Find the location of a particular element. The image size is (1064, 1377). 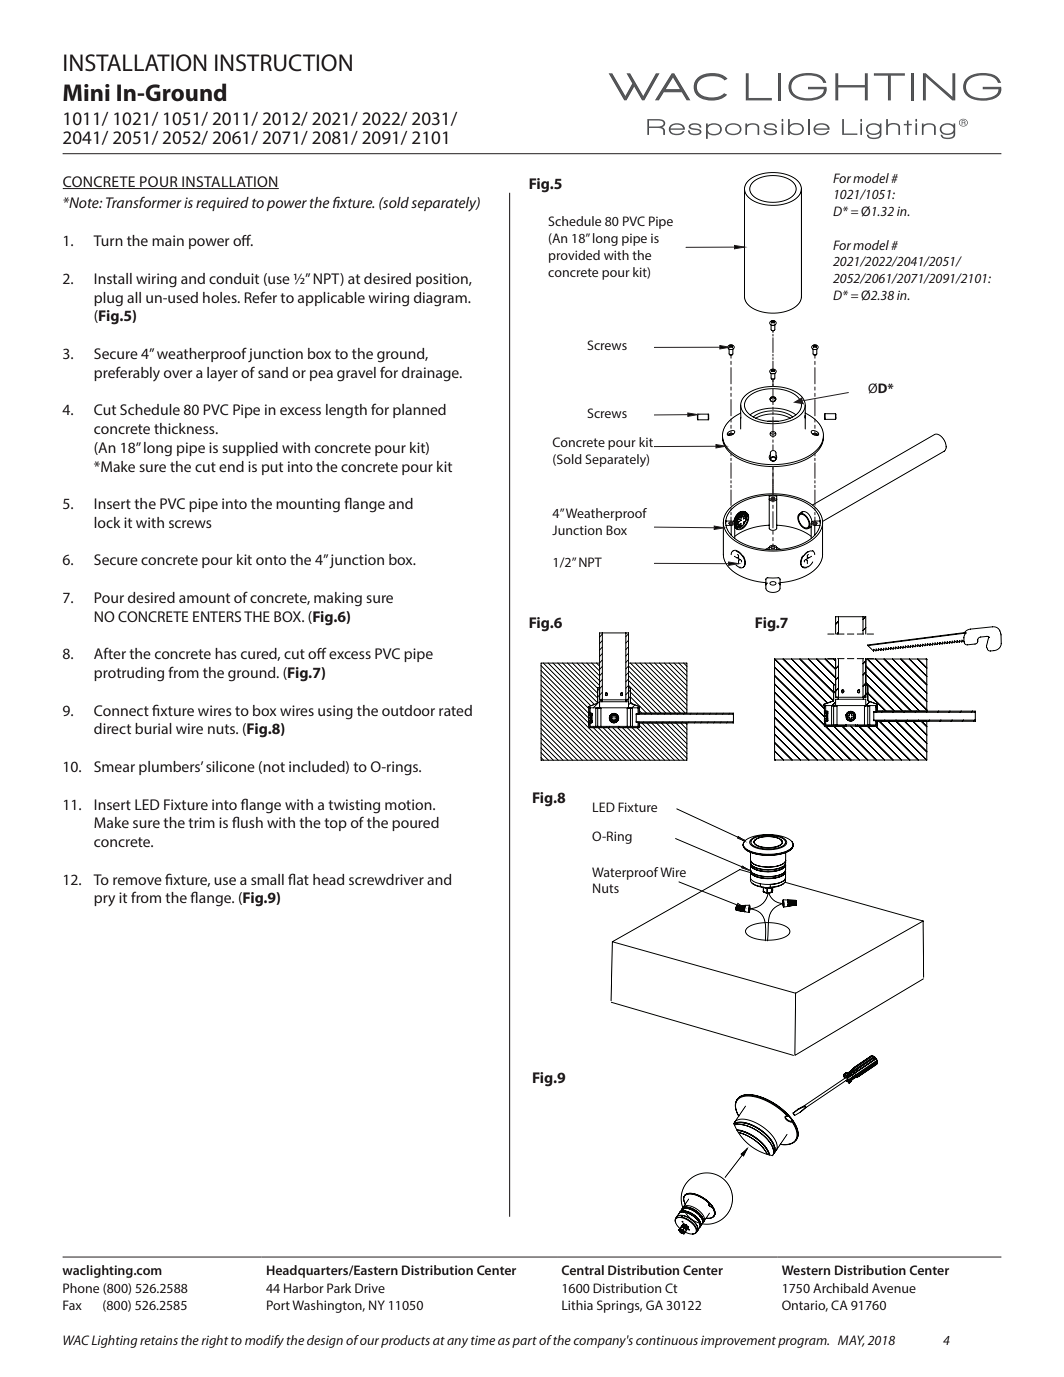

burial is located at coordinates (153, 728).
